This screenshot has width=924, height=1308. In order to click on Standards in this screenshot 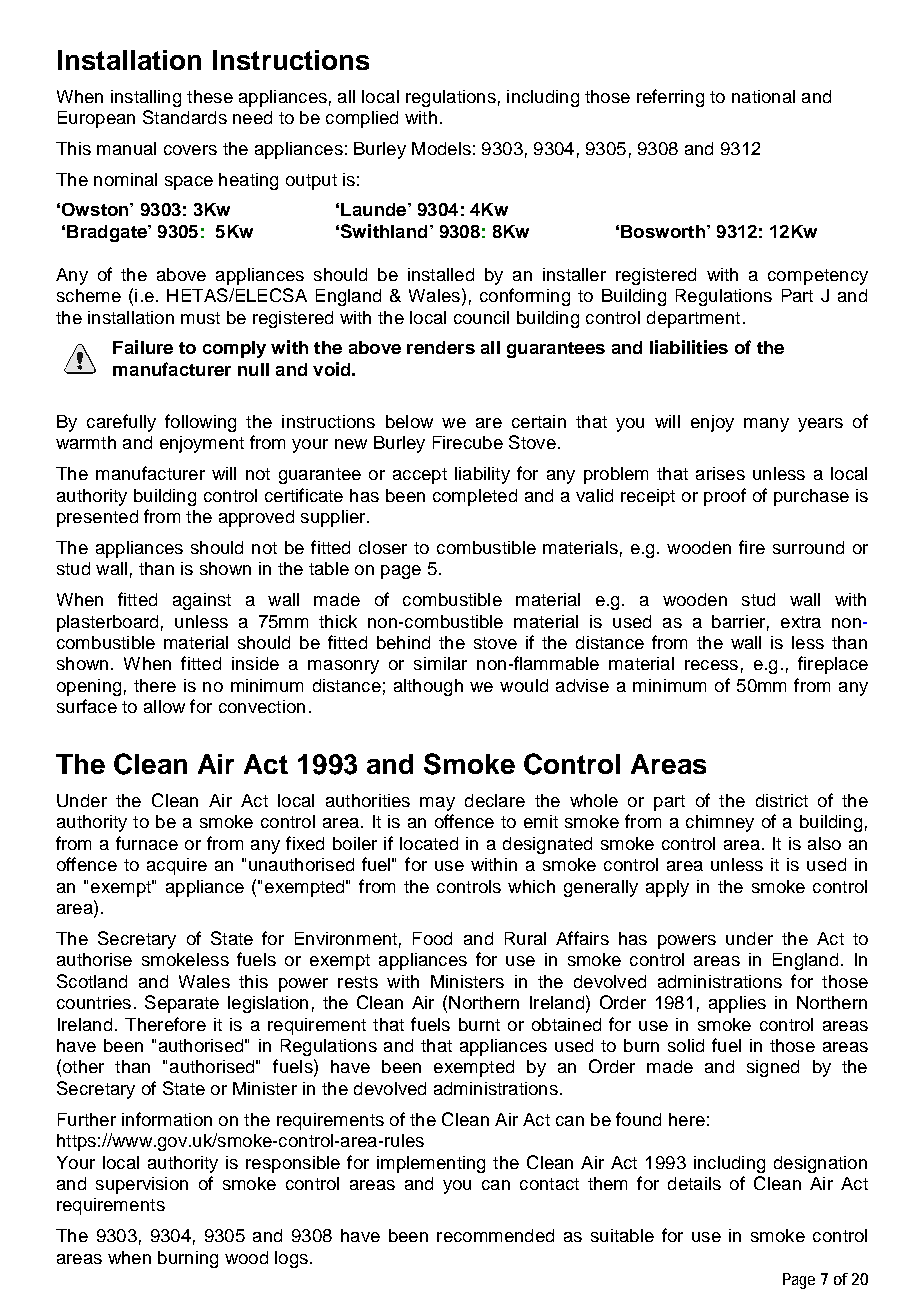, I will do `click(185, 117)`.
